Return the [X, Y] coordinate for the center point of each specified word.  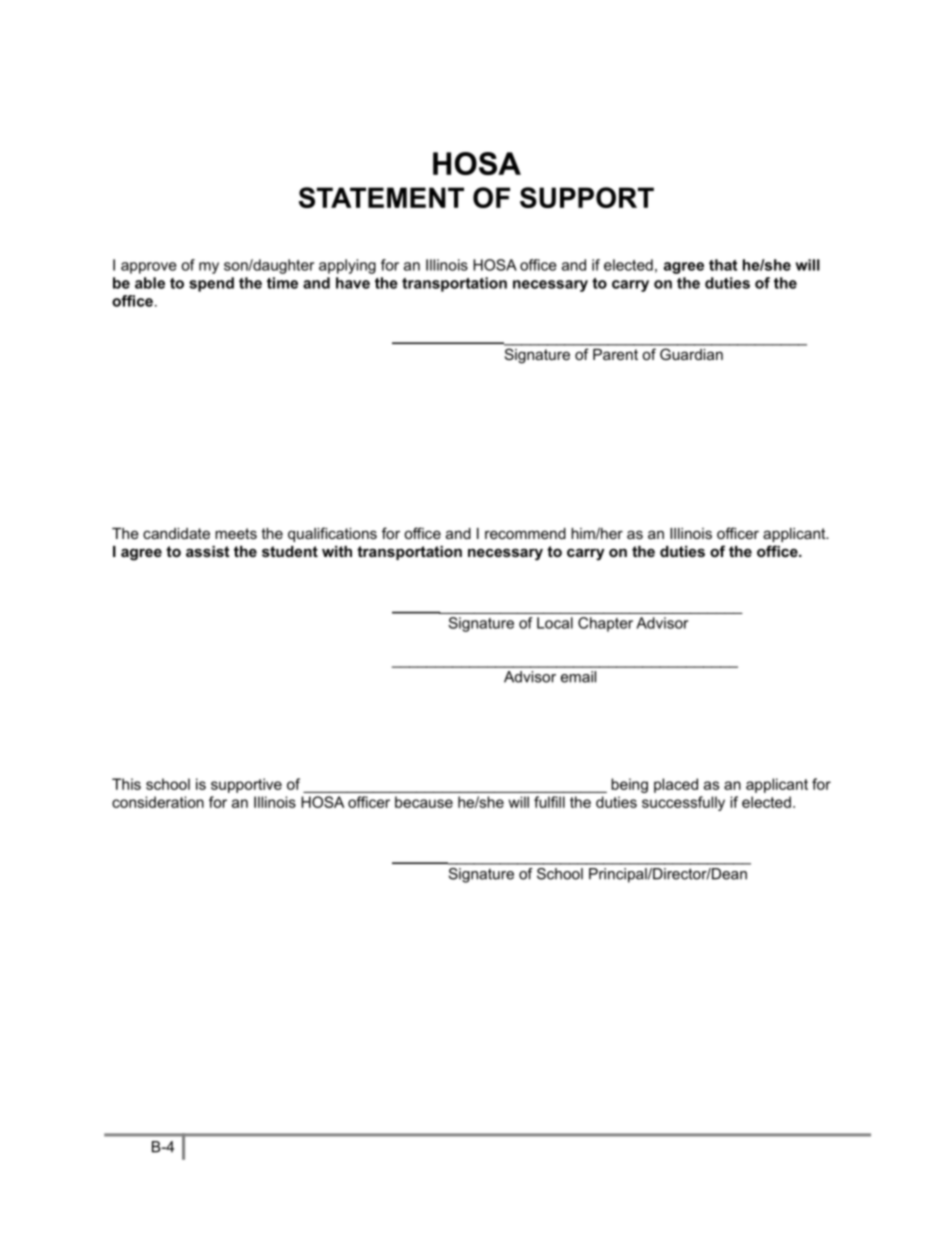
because [424, 802]
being [629, 785]
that [723, 265]
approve [149, 268]
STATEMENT [381, 197]
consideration [158, 802]
